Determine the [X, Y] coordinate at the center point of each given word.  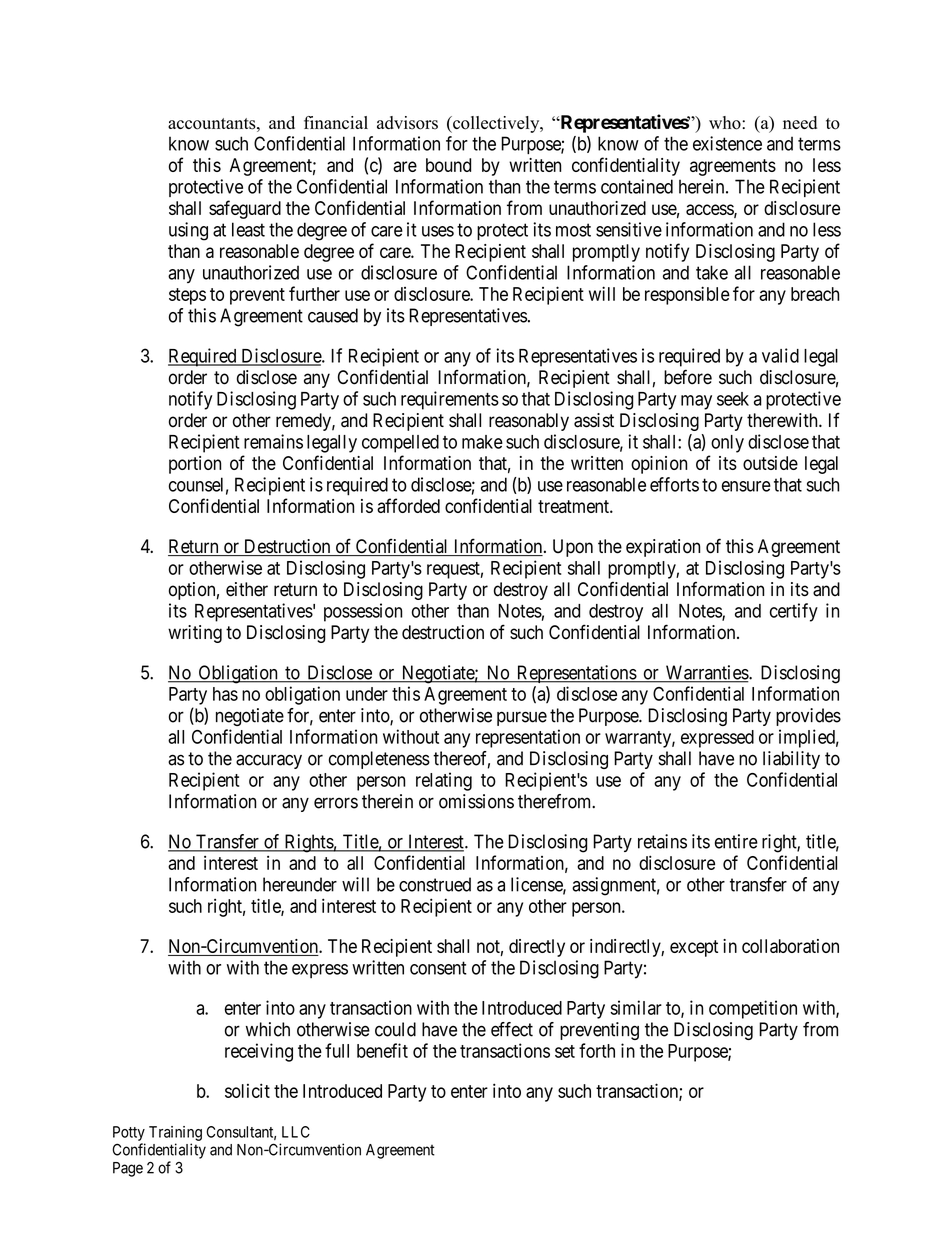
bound [448, 165]
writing [195, 634]
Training [175, 1133]
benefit [382, 1050]
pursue [522, 718]
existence [727, 143]
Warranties [706, 673]
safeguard [245, 209]
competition [753, 1009]
